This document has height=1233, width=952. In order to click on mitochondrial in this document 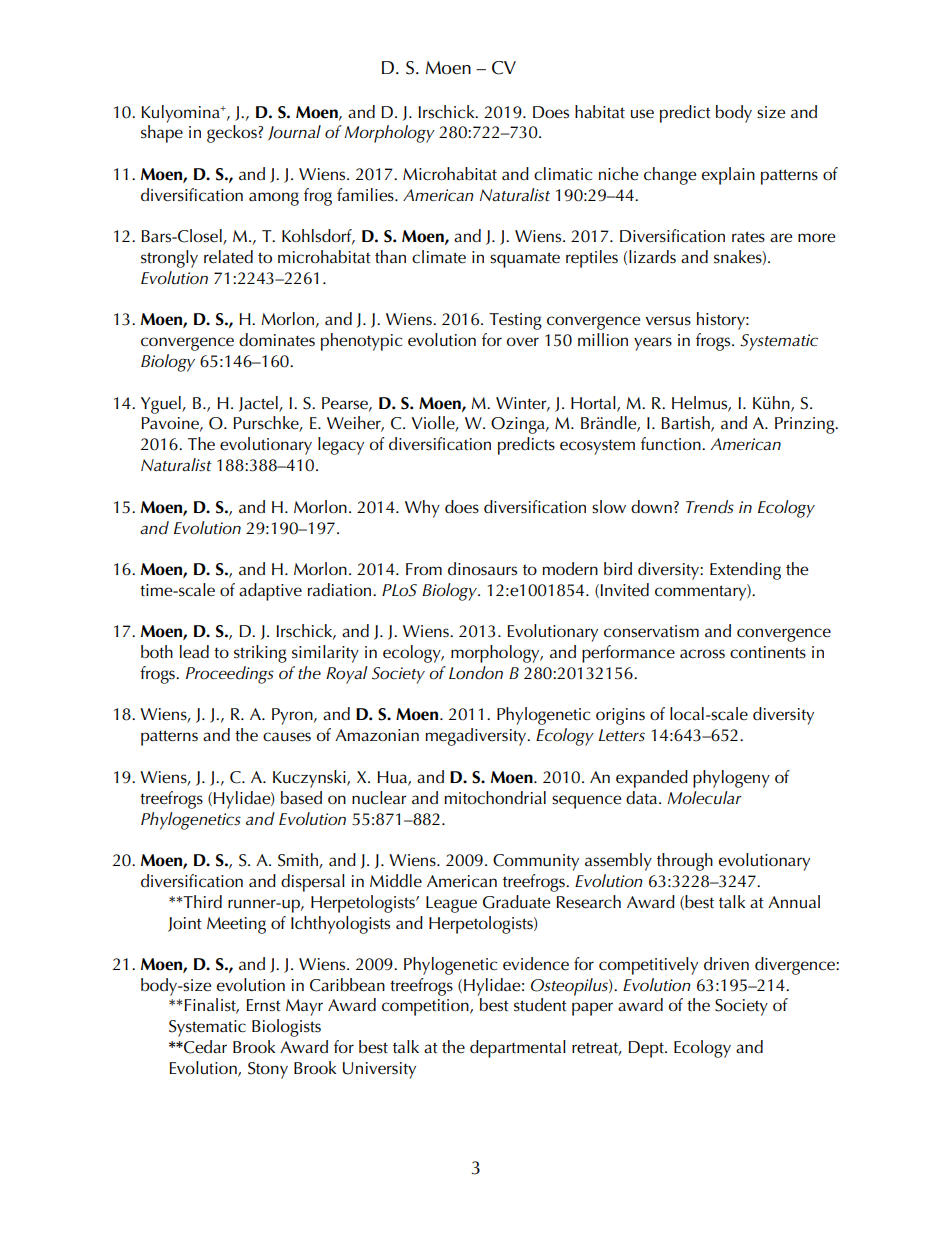, I will do `click(495, 797)`.
